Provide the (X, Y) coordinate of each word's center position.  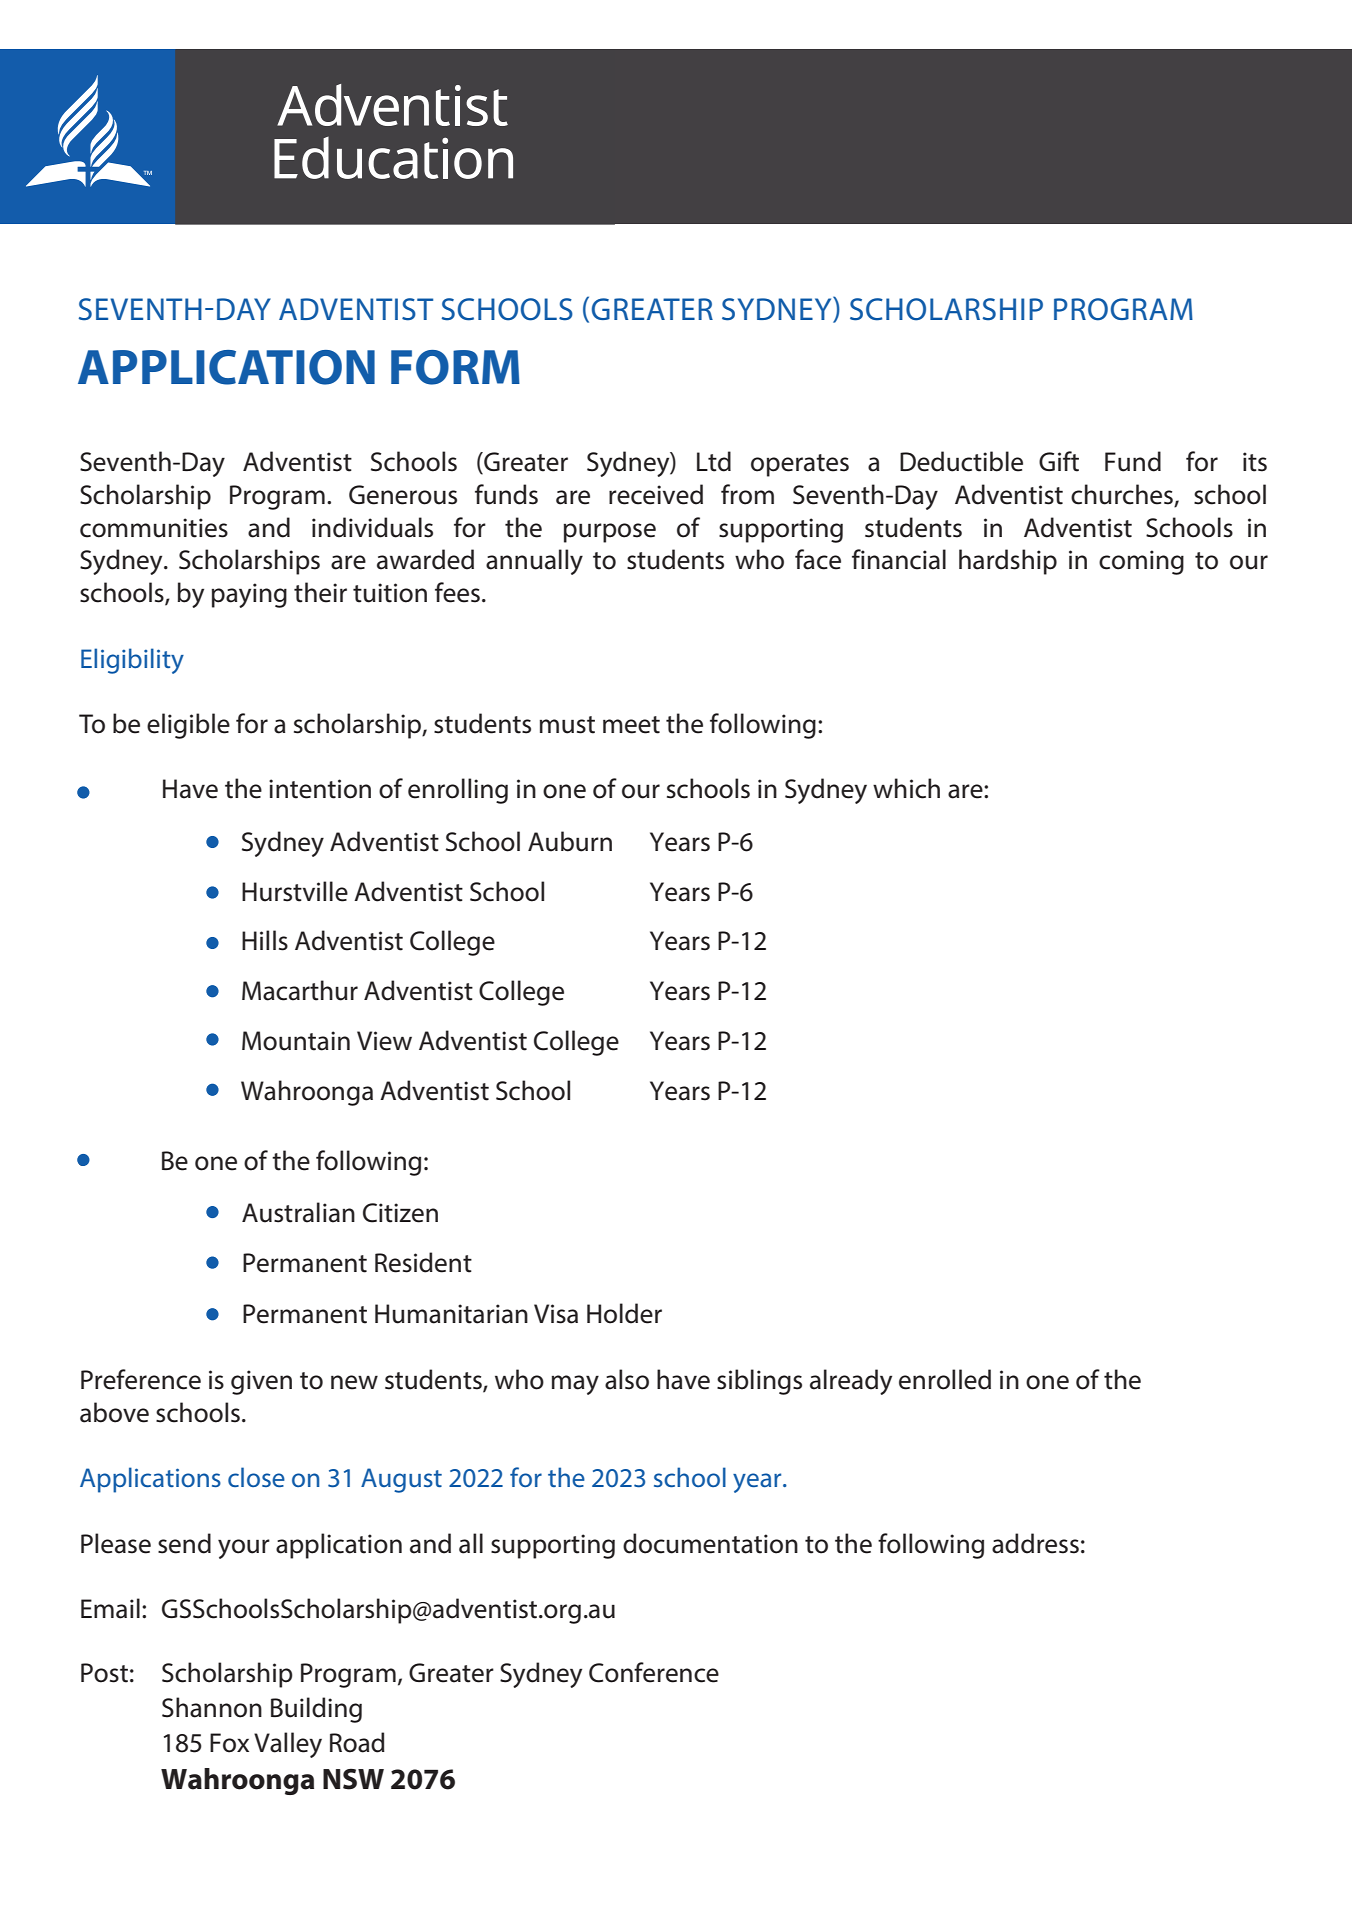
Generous (403, 495)
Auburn (570, 841)
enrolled (945, 1379)
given (261, 1382)
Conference (654, 1672)
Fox (229, 1743)
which (906, 788)
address (1035, 1543)
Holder (624, 1313)
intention (320, 789)
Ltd (714, 461)
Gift (1059, 461)
